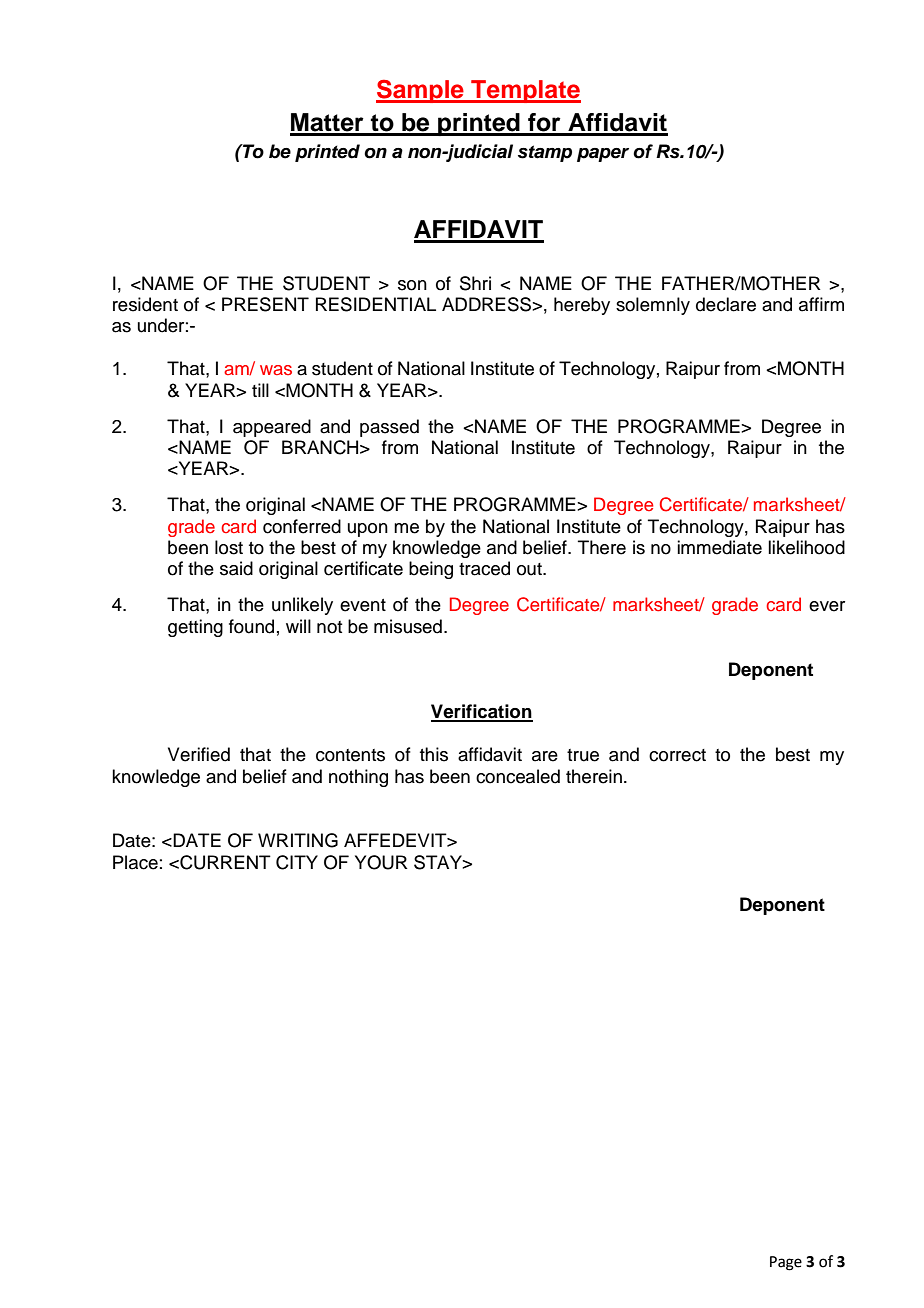  Describe the element at coordinates (583, 755) in the document. I see `true` at that location.
